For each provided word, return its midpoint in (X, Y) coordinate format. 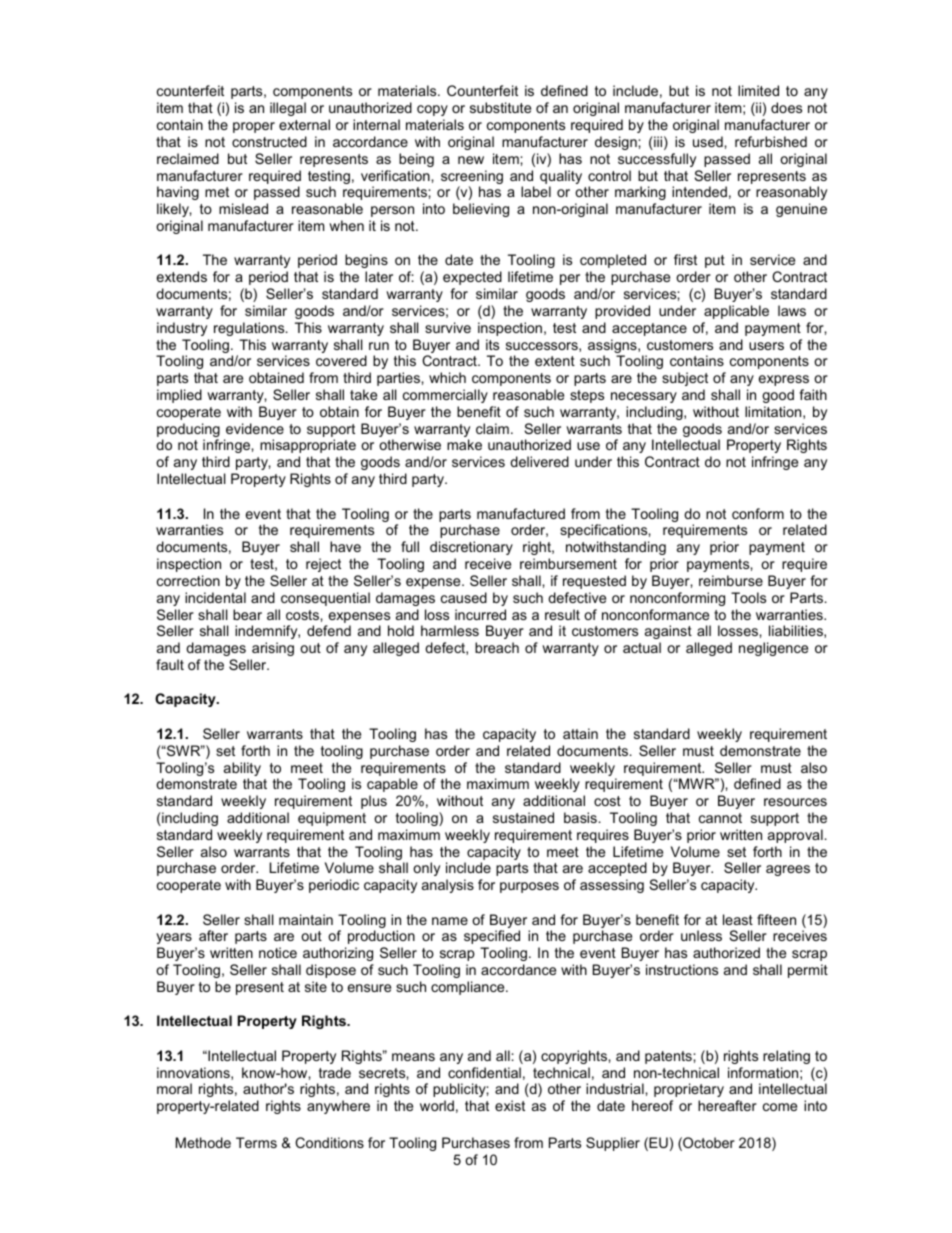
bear (247, 614)
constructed (269, 141)
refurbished (771, 141)
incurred (480, 614)
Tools (748, 597)
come (780, 1107)
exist (510, 1105)
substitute (500, 107)
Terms (256, 1142)
